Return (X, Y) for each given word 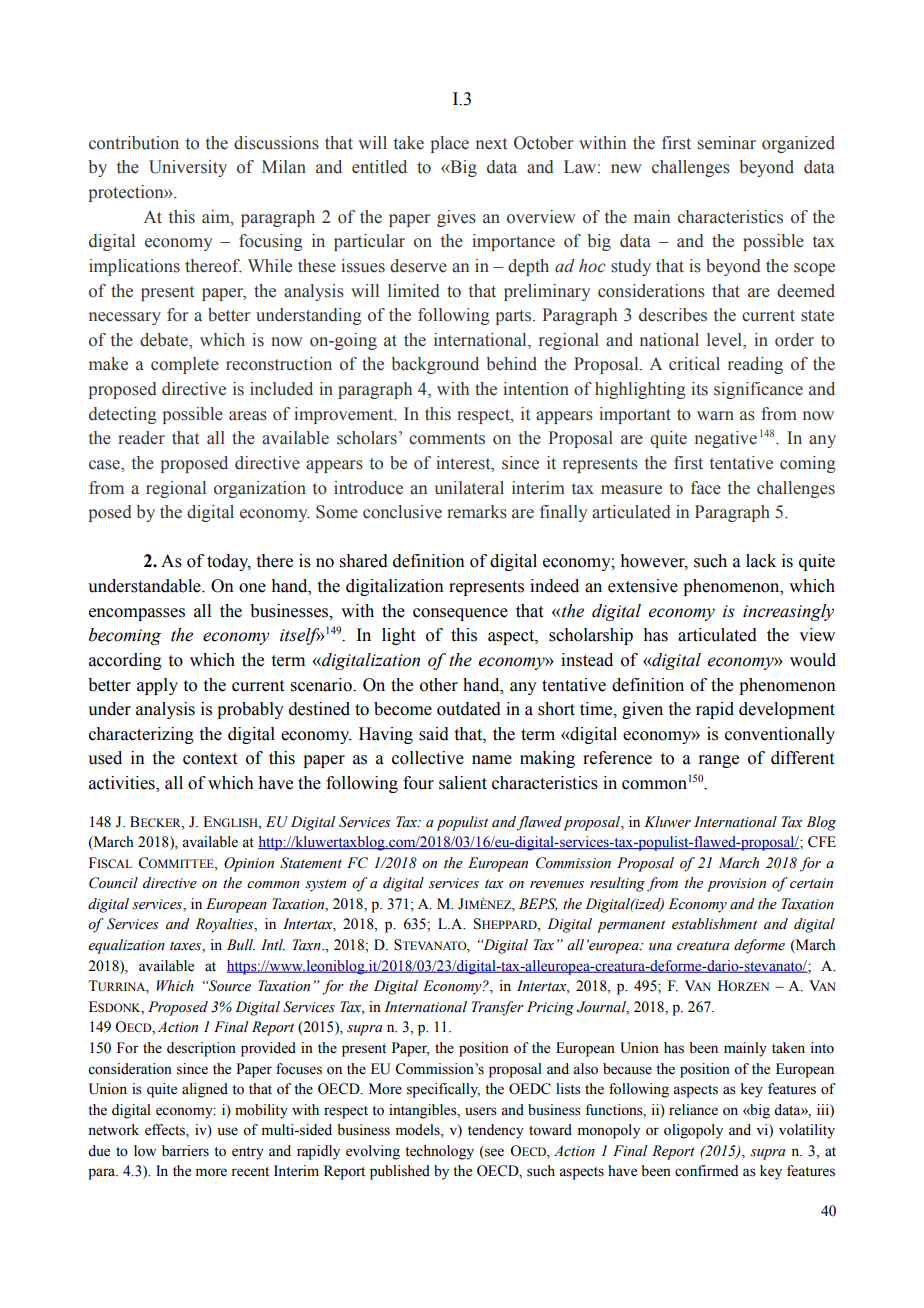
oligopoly (693, 1131)
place (450, 144)
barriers (185, 1151)
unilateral (469, 488)
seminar (727, 143)
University (188, 168)
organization (260, 489)
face (706, 488)
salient (463, 783)
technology (439, 1152)
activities (123, 784)
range (719, 761)
